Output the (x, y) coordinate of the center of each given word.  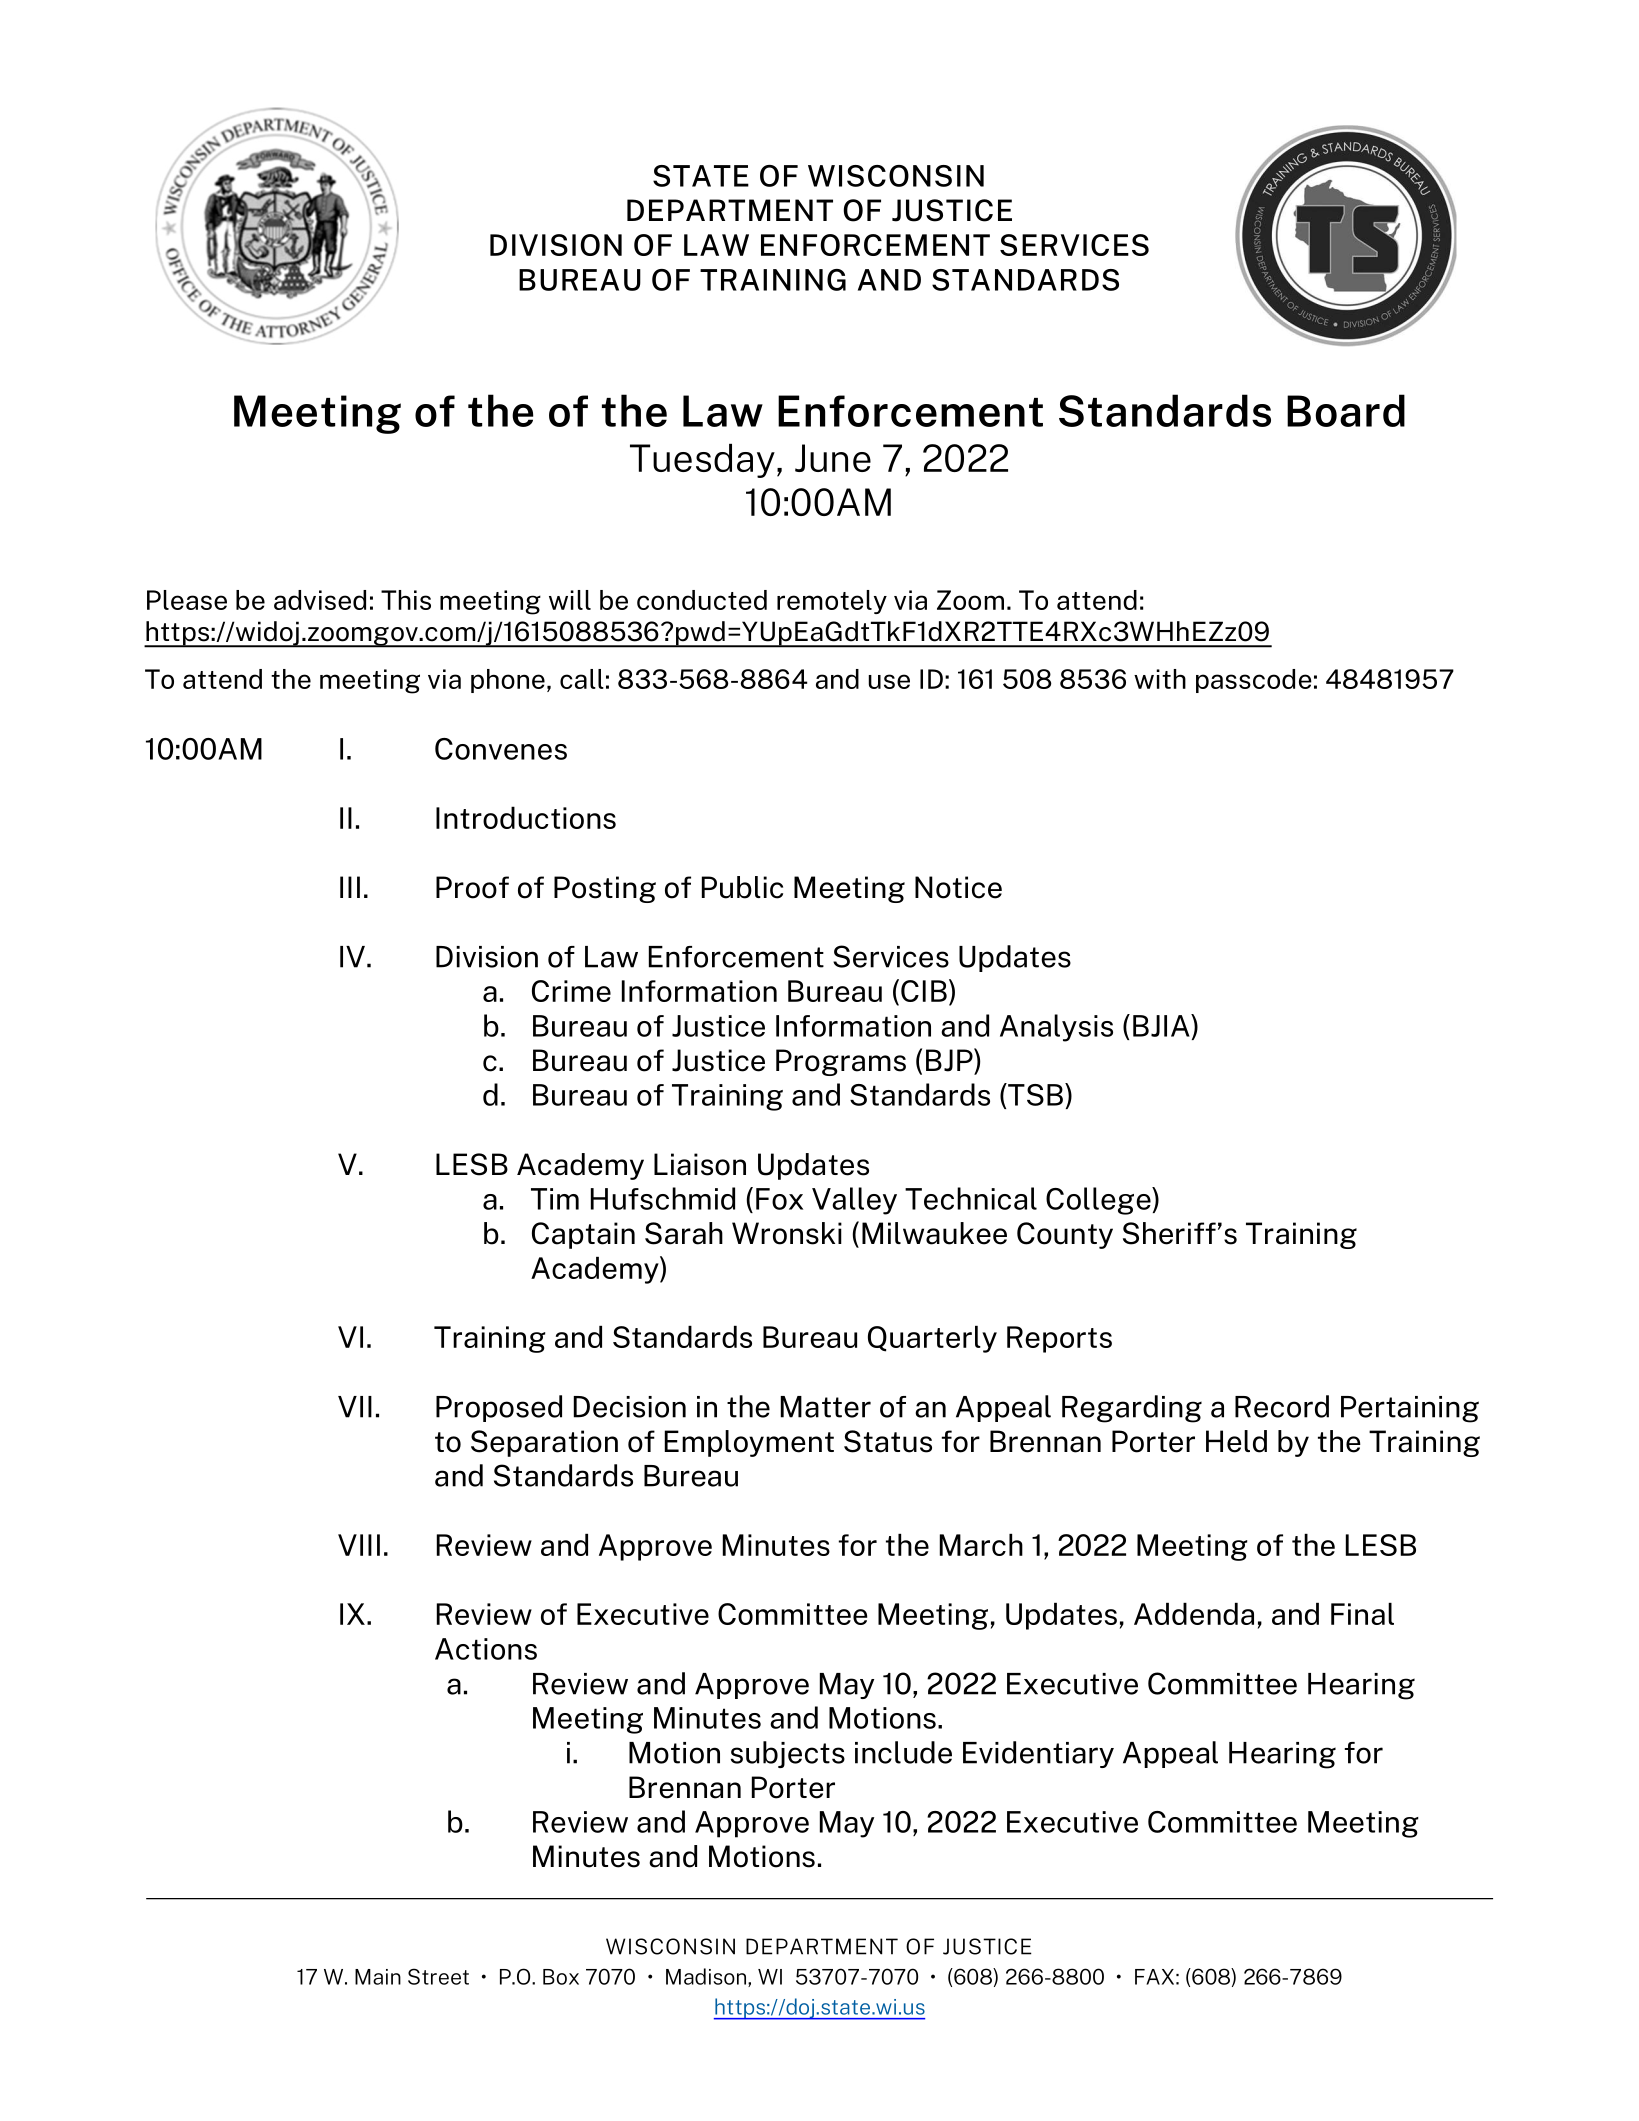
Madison (707, 1977)
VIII (359, 1545)
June (833, 458)
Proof (472, 887)
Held (1236, 1441)
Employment (749, 1443)
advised (320, 600)
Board (1346, 410)
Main (378, 1977)
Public (742, 887)
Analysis (1056, 1028)
